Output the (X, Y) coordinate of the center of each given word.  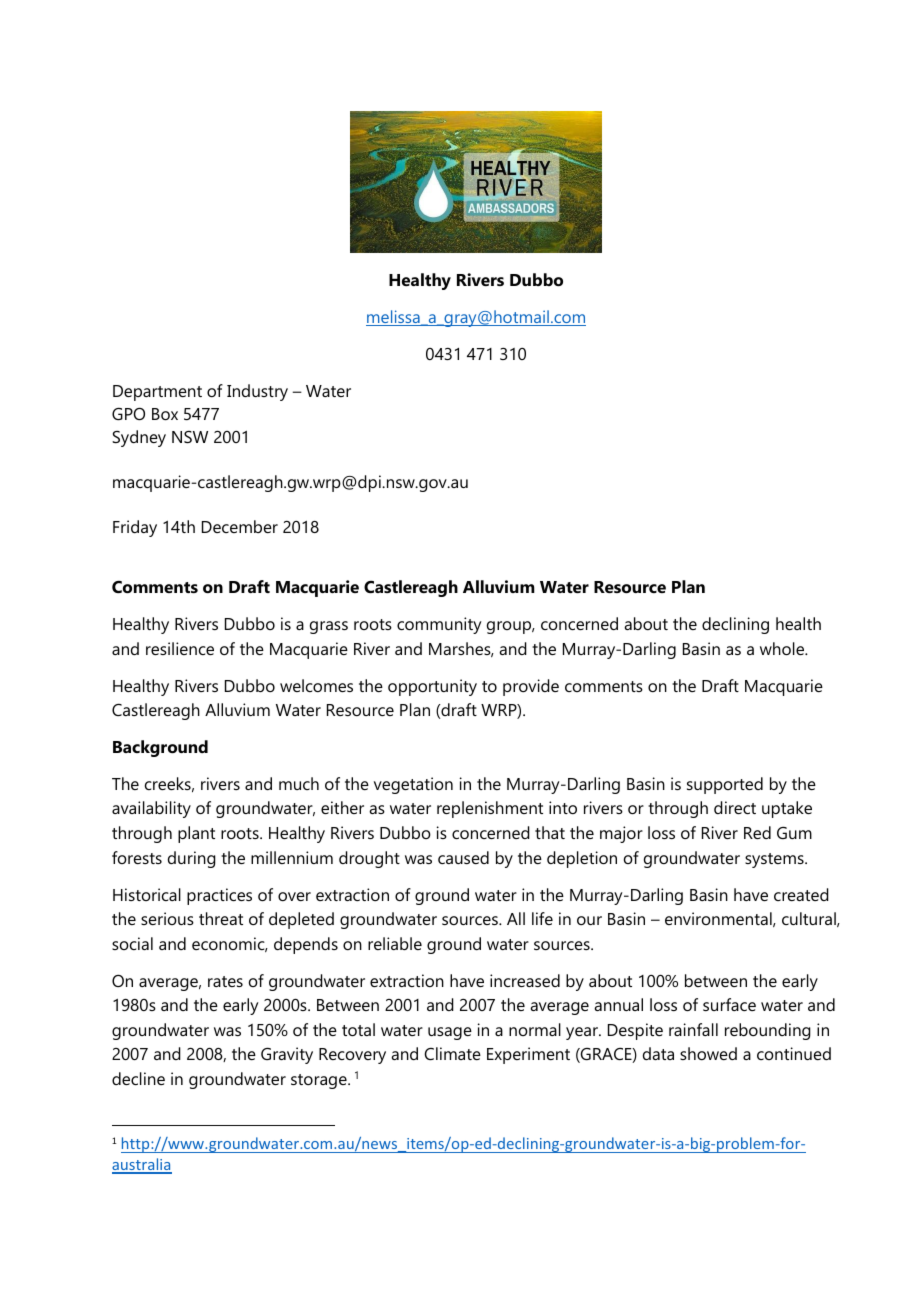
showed (708, 1053)
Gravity (287, 1055)
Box (165, 414)
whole (783, 648)
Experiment (528, 1055)
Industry (257, 392)
